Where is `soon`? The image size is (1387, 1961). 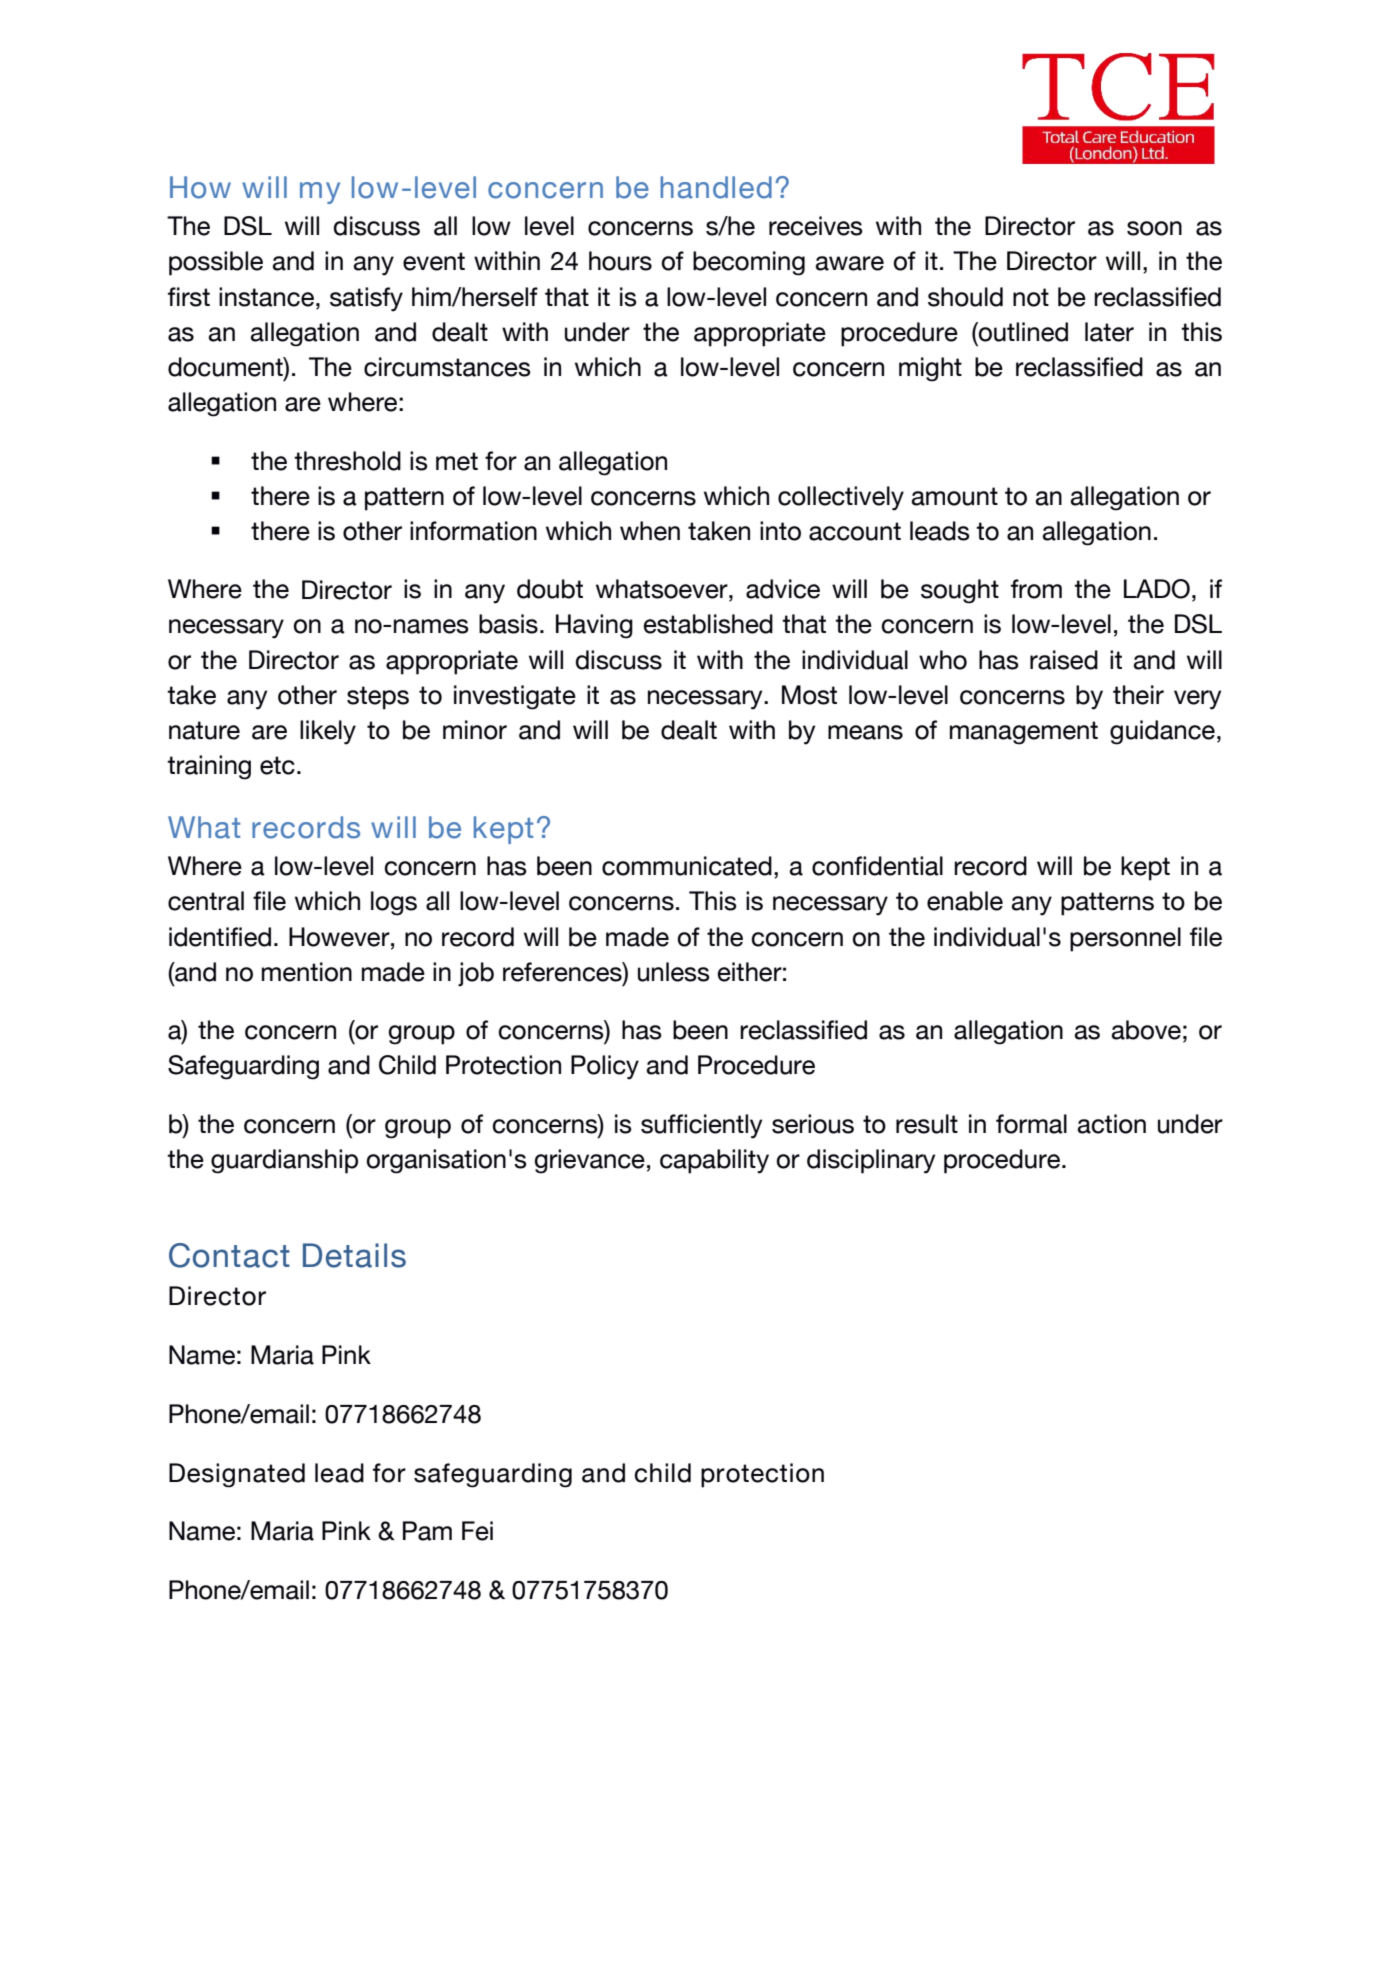
soon is located at coordinates (1154, 228).
